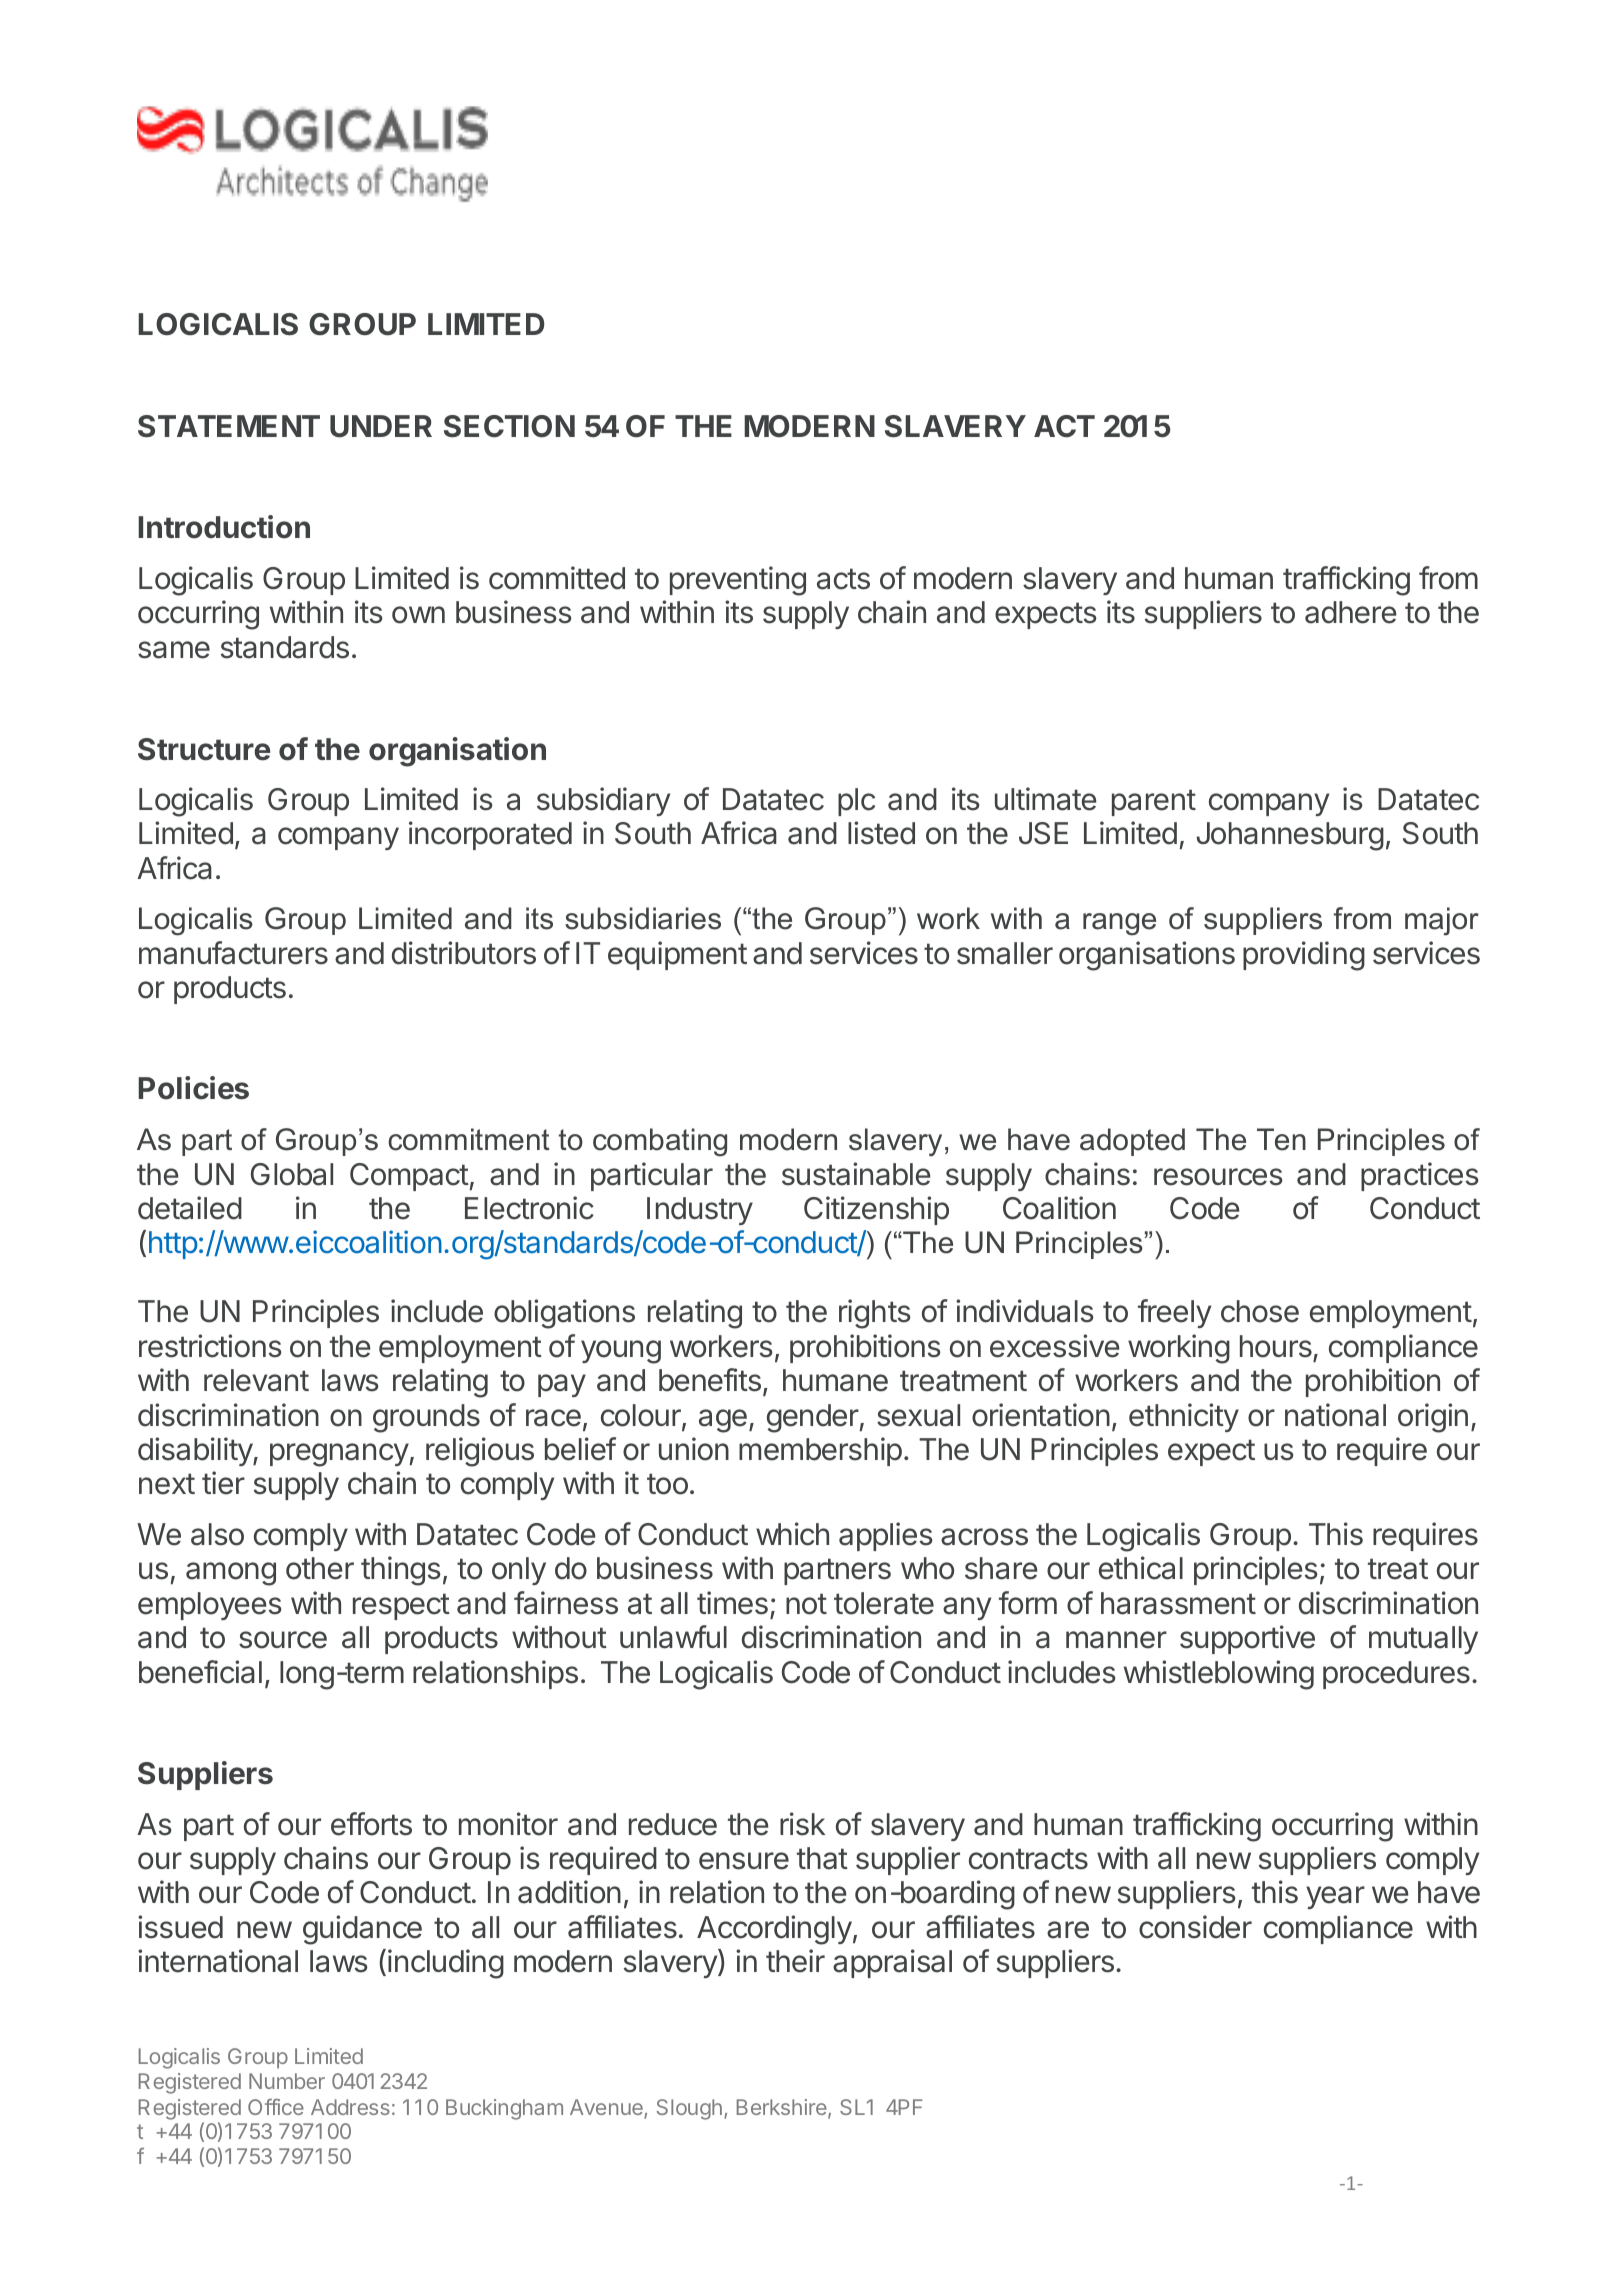  Describe the element at coordinates (1260, 1311) in the page. I see `chose` at that location.
